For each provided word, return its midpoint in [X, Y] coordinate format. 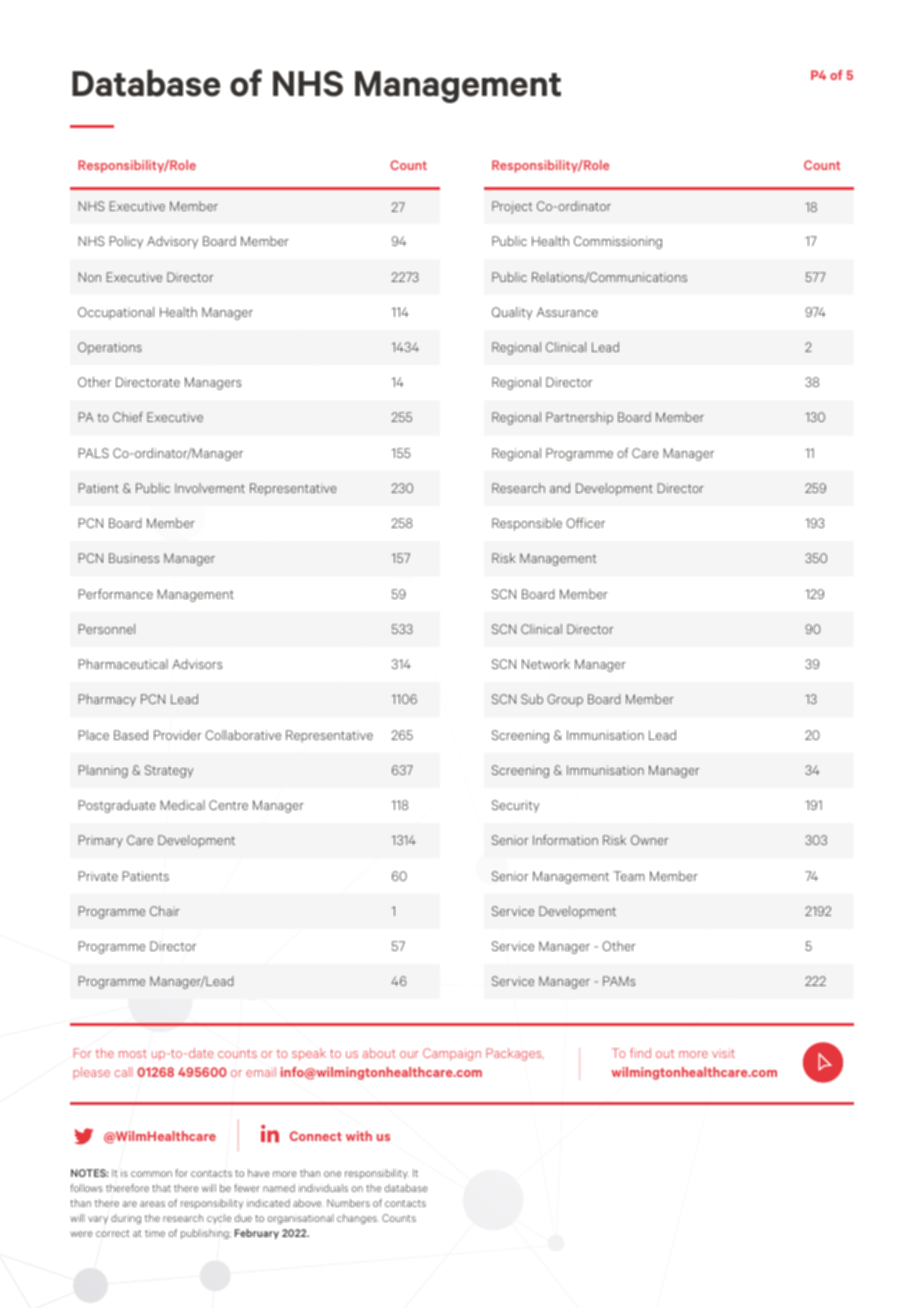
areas [152, 1204]
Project [512, 207]
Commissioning [618, 242]
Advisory [172, 242]
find [640, 1053]
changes [358, 1219]
